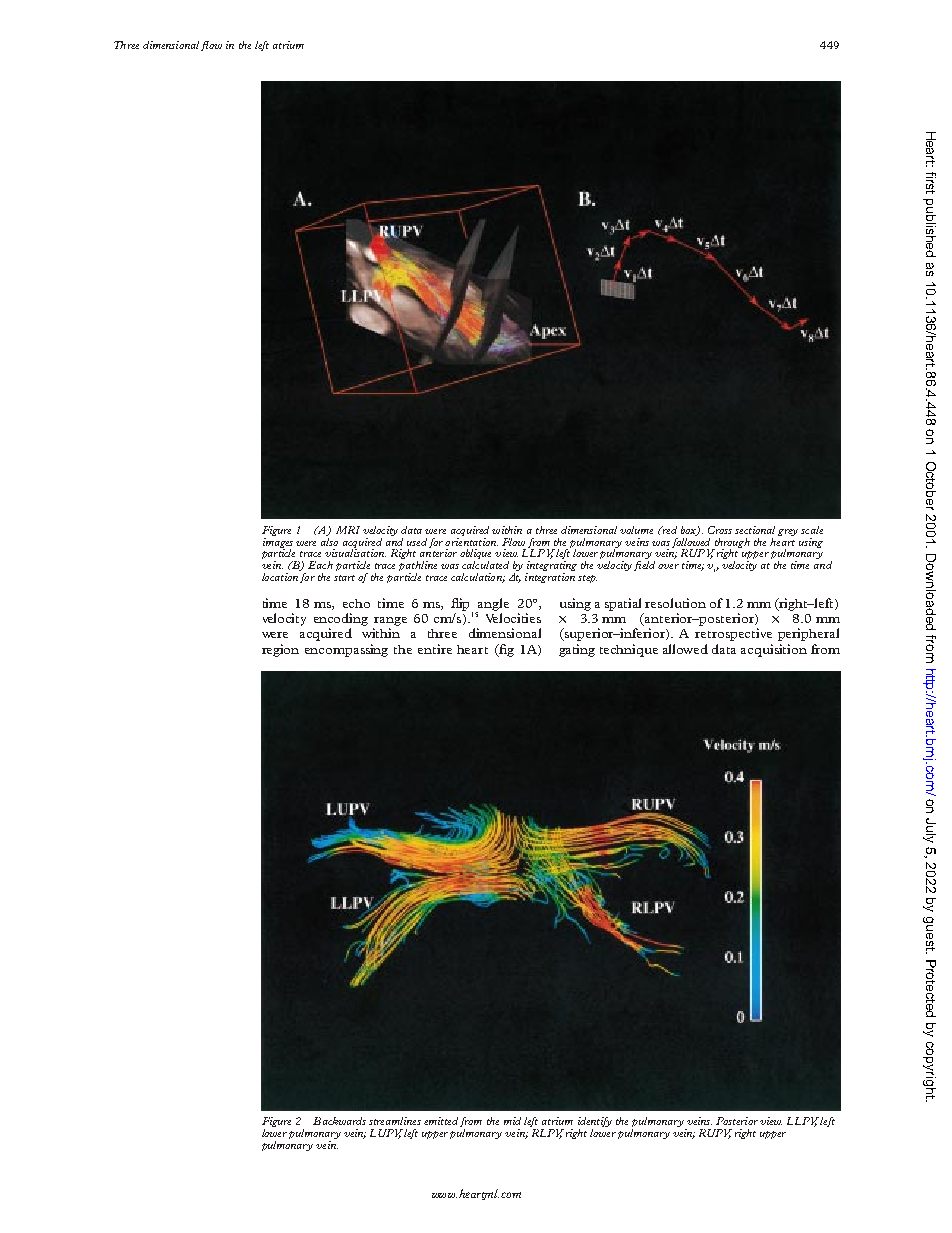 Image resolution: width=952 pixels, height=1233 pixels. Describe the element at coordinates (731, 544) in the screenshot. I see `through` at that location.
